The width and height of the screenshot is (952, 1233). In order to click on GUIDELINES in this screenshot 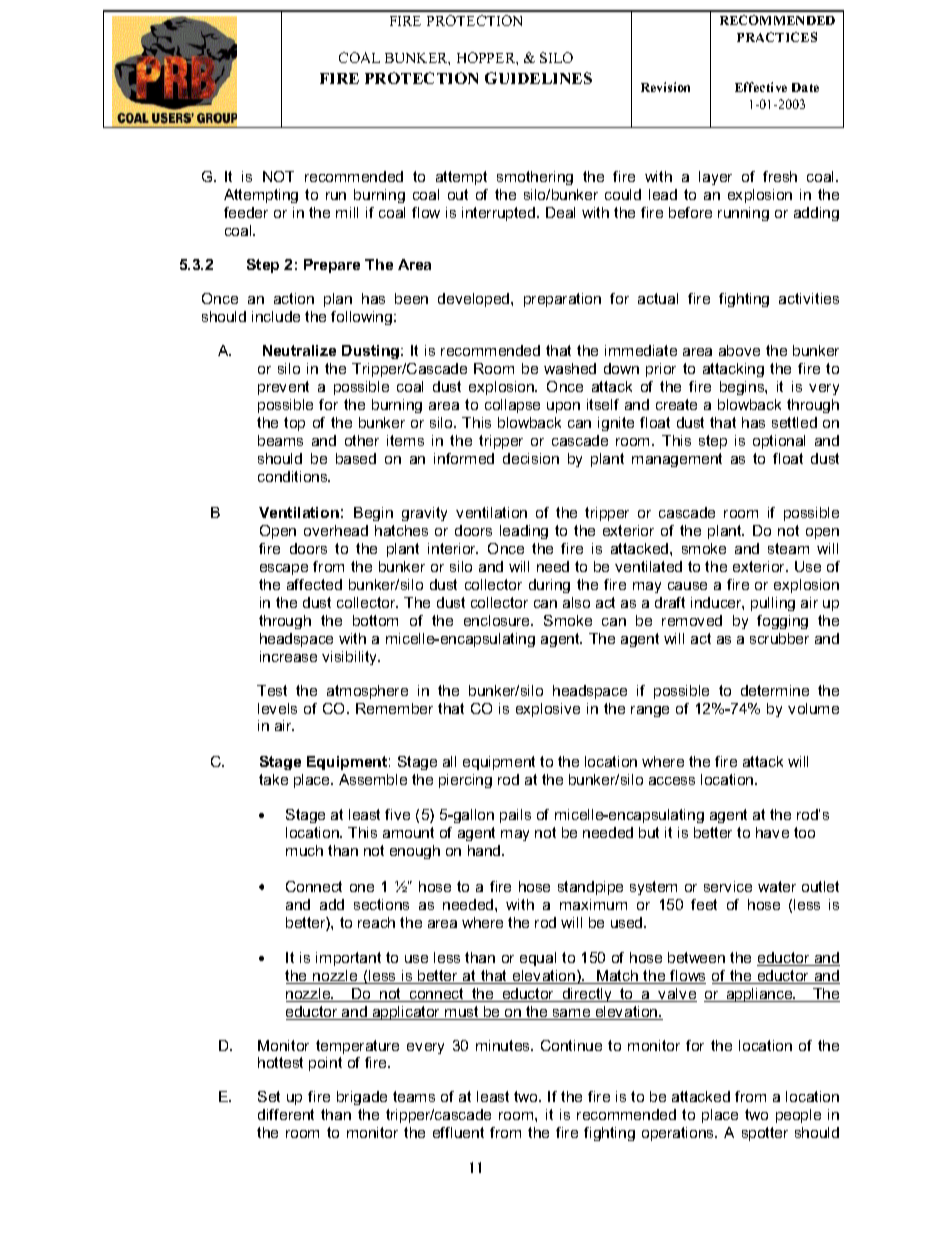, I will do `click(538, 78)`.
